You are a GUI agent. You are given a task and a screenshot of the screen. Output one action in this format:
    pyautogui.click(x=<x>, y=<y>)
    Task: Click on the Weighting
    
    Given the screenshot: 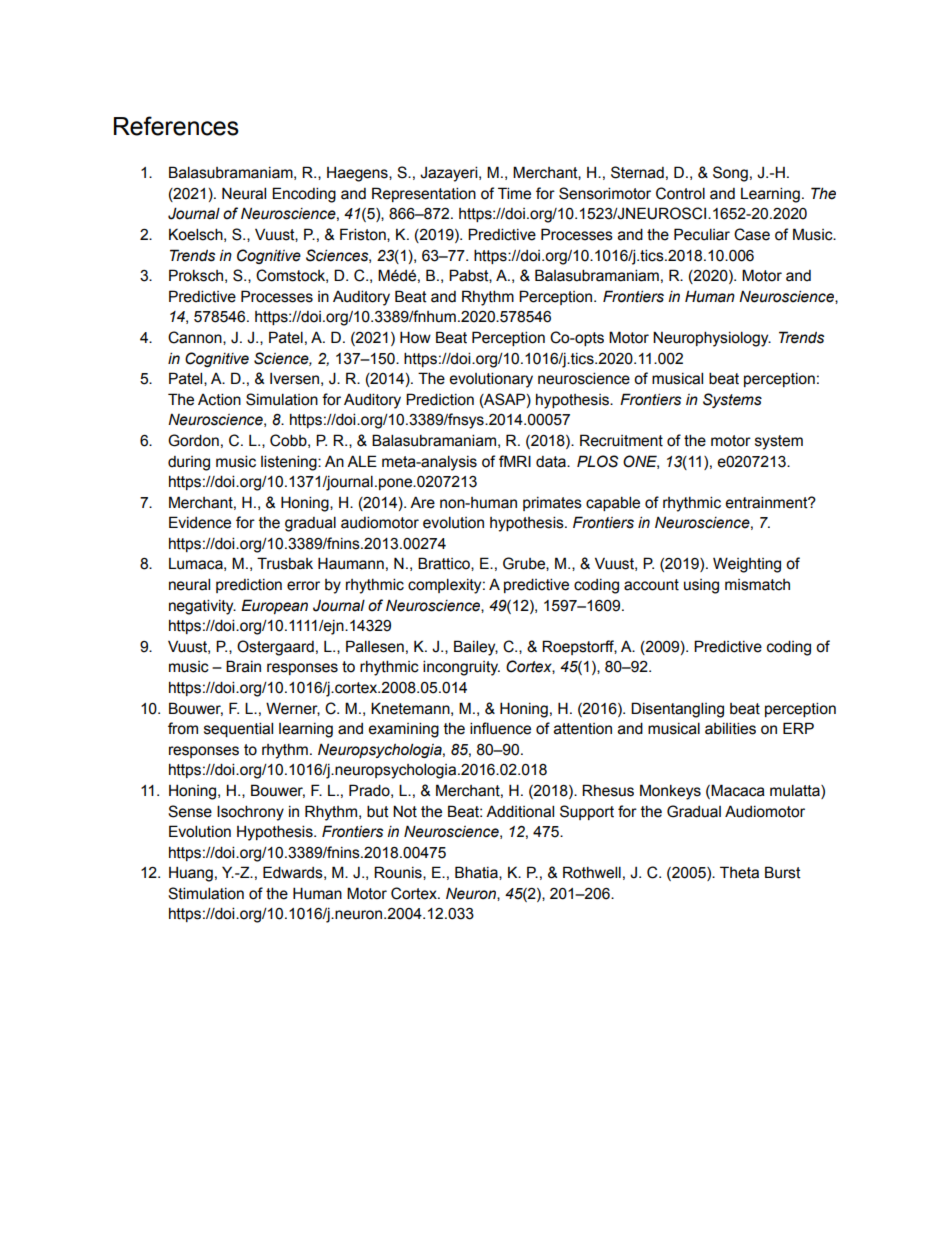 What is the action you would take?
    pyautogui.click(x=747, y=565)
